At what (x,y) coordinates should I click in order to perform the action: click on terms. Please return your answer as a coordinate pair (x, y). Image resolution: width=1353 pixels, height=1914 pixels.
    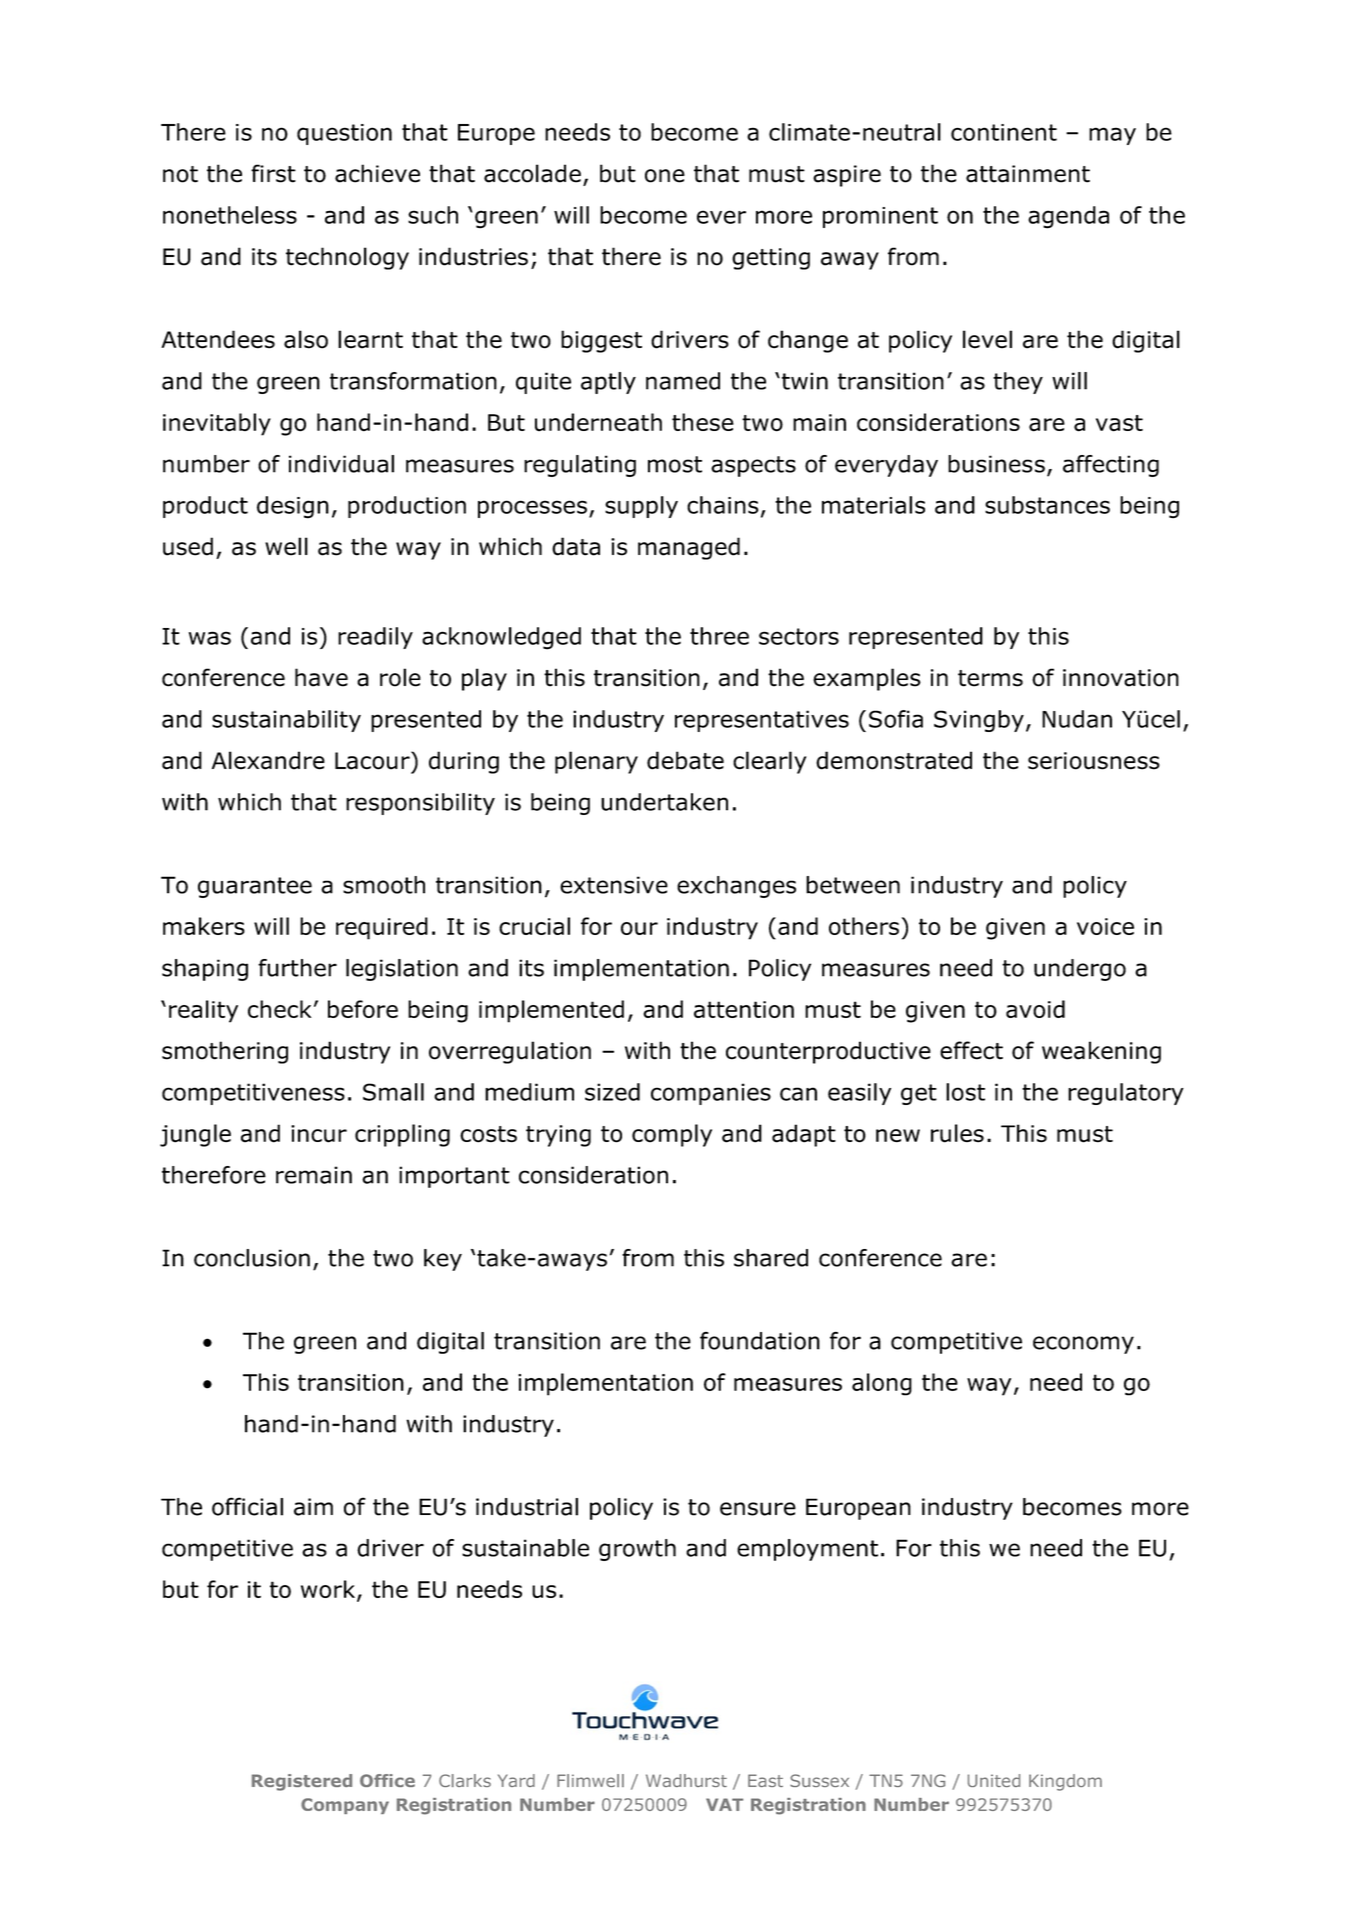
    Looking at the image, I should click on (990, 678).
